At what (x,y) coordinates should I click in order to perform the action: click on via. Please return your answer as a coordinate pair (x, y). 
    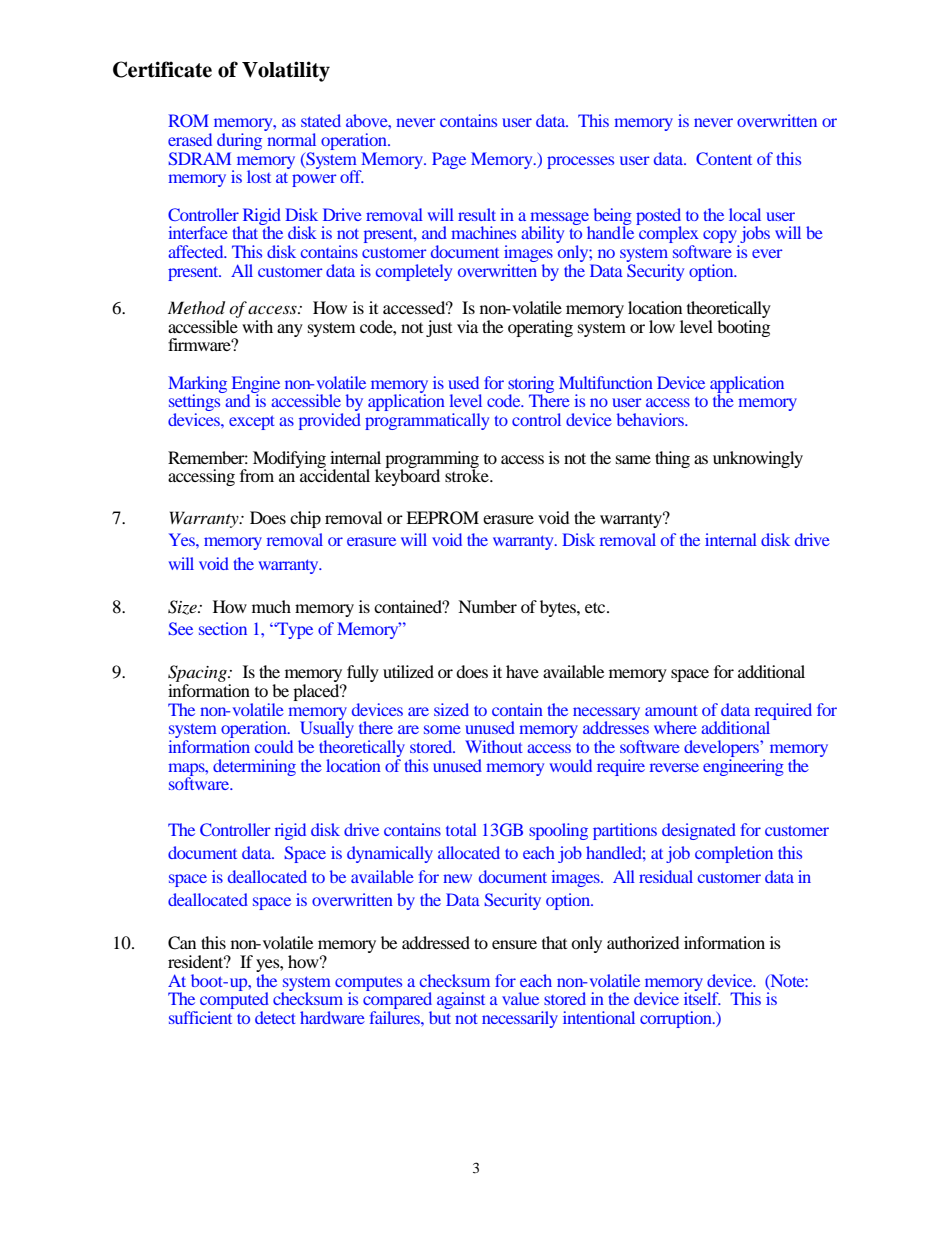
    Looking at the image, I should click on (467, 326).
